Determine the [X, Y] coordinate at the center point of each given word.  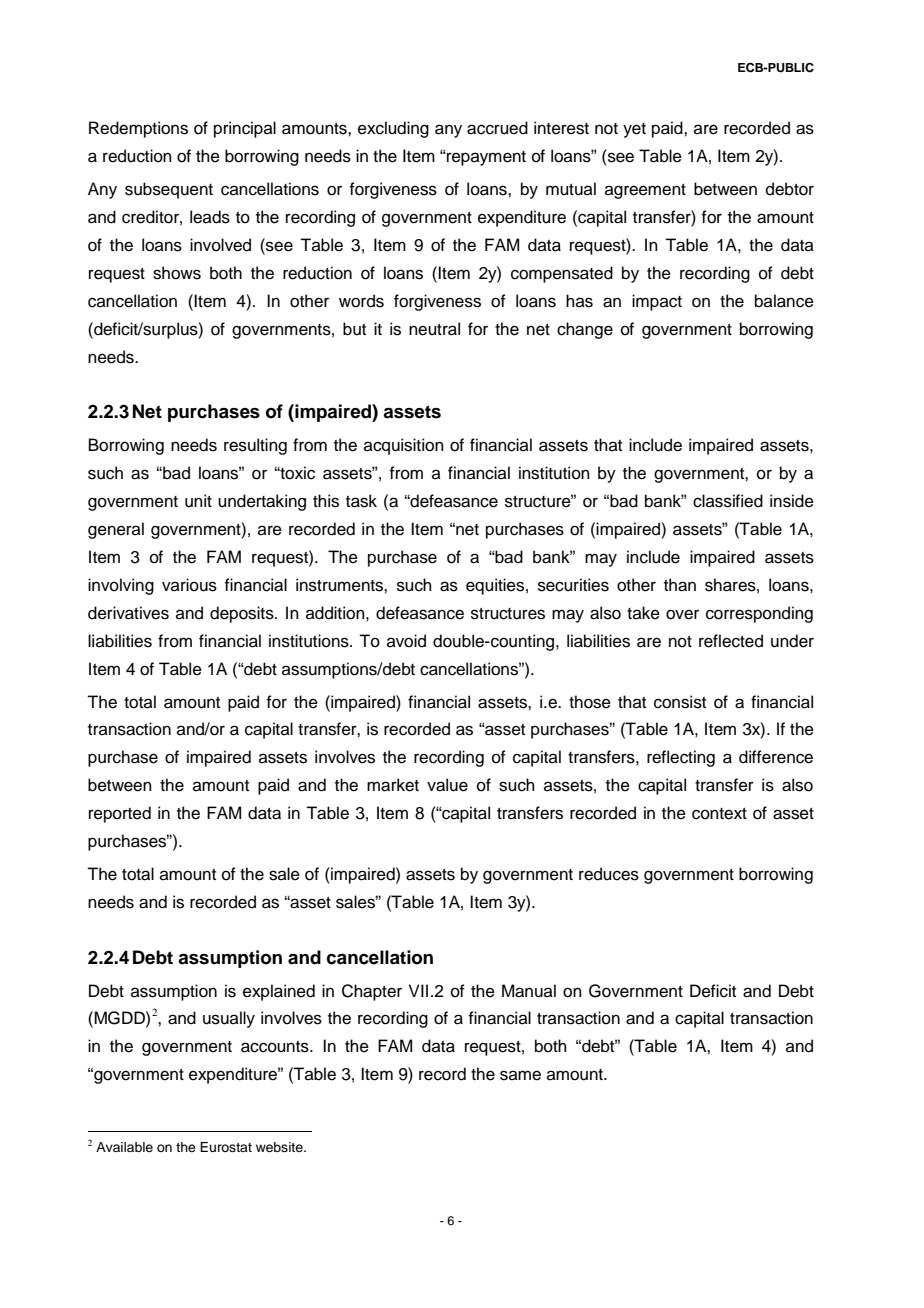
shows [177, 273]
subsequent [169, 190]
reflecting [681, 758]
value [447, 785]
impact [657, 302]
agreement [645, 191]
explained [279, 992]
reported [120, 814]
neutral [434, 329]
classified [728, 501]
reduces [609, 874]
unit [198, 501]
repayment [485, 158]
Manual [529, 991]
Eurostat [226, 1147]
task [361, 501]
